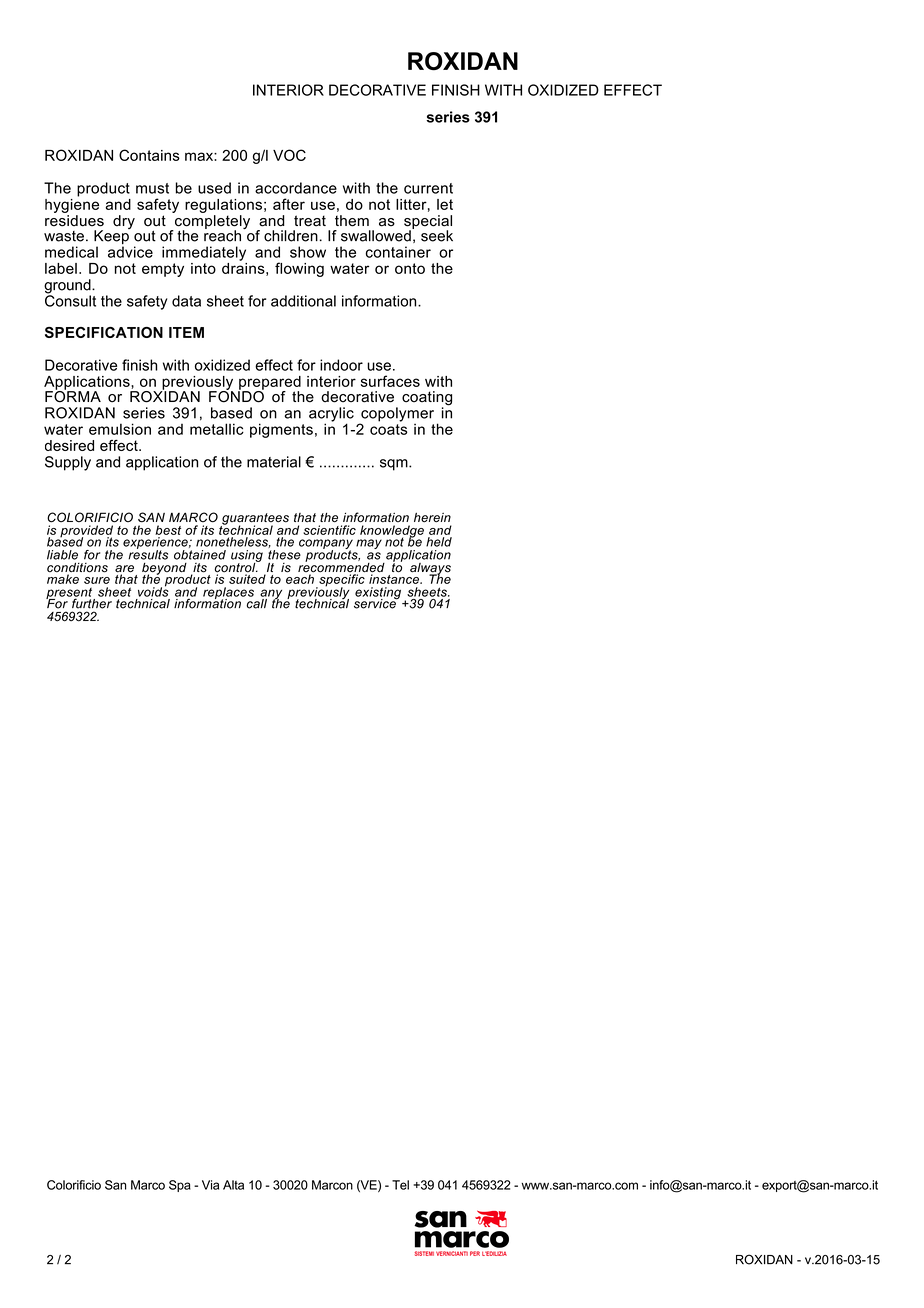 Image resolution: width=924 pixels, height=1308 pixels. Describe the element at coordinates (388, 429) in the document. I see `coats` at that location.
